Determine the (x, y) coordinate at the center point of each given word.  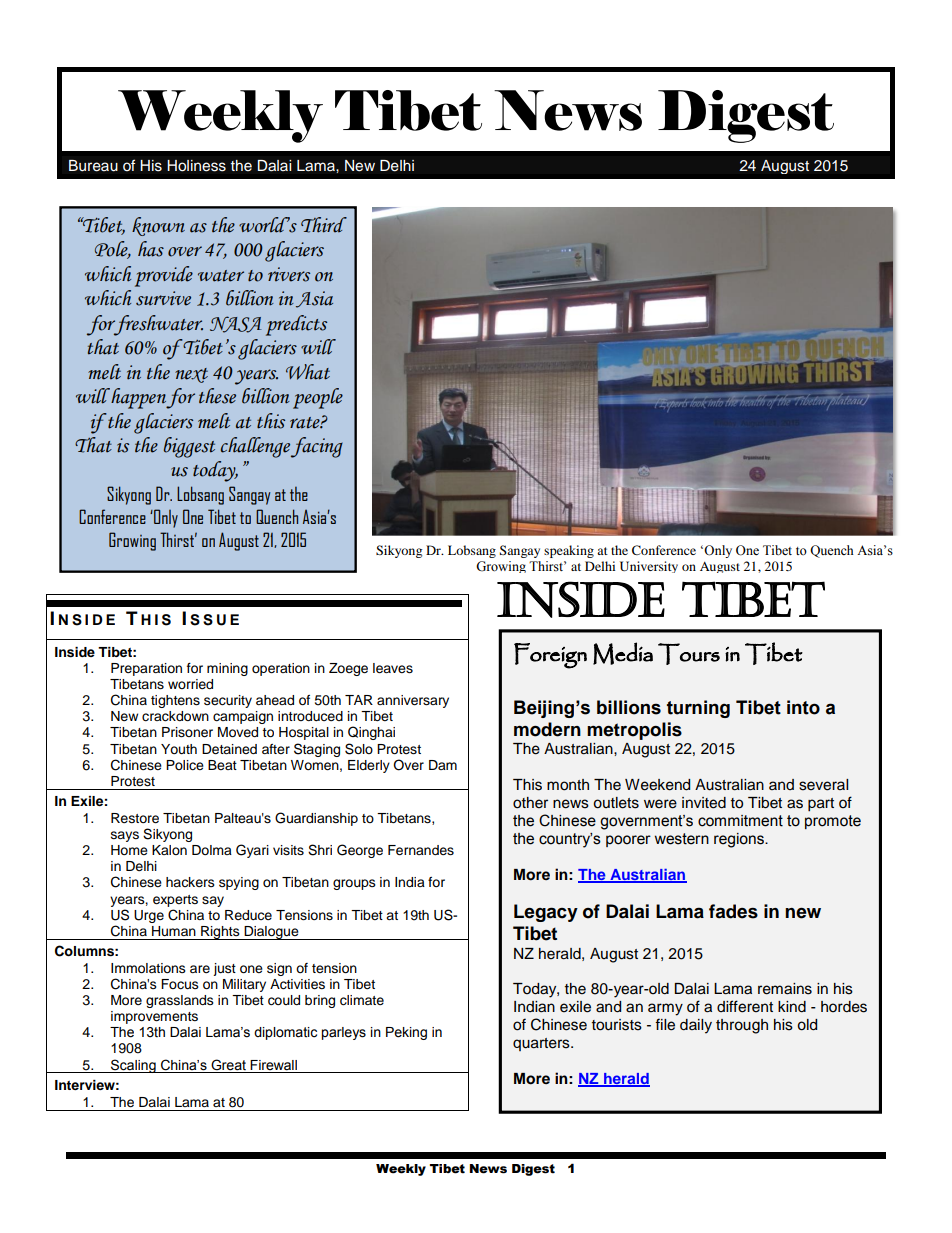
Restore (135, 818)
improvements (154, 1017)
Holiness (196, 166)
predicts (296, 325)
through (742, 1026)
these (217, 396)
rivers (289, 274)
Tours (689, 654)
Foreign (550, 656)
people (318, 398)
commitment (740, 821)
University (649, 567)
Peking (406, 1033)
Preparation (146, 669)
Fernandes (421, 850)
